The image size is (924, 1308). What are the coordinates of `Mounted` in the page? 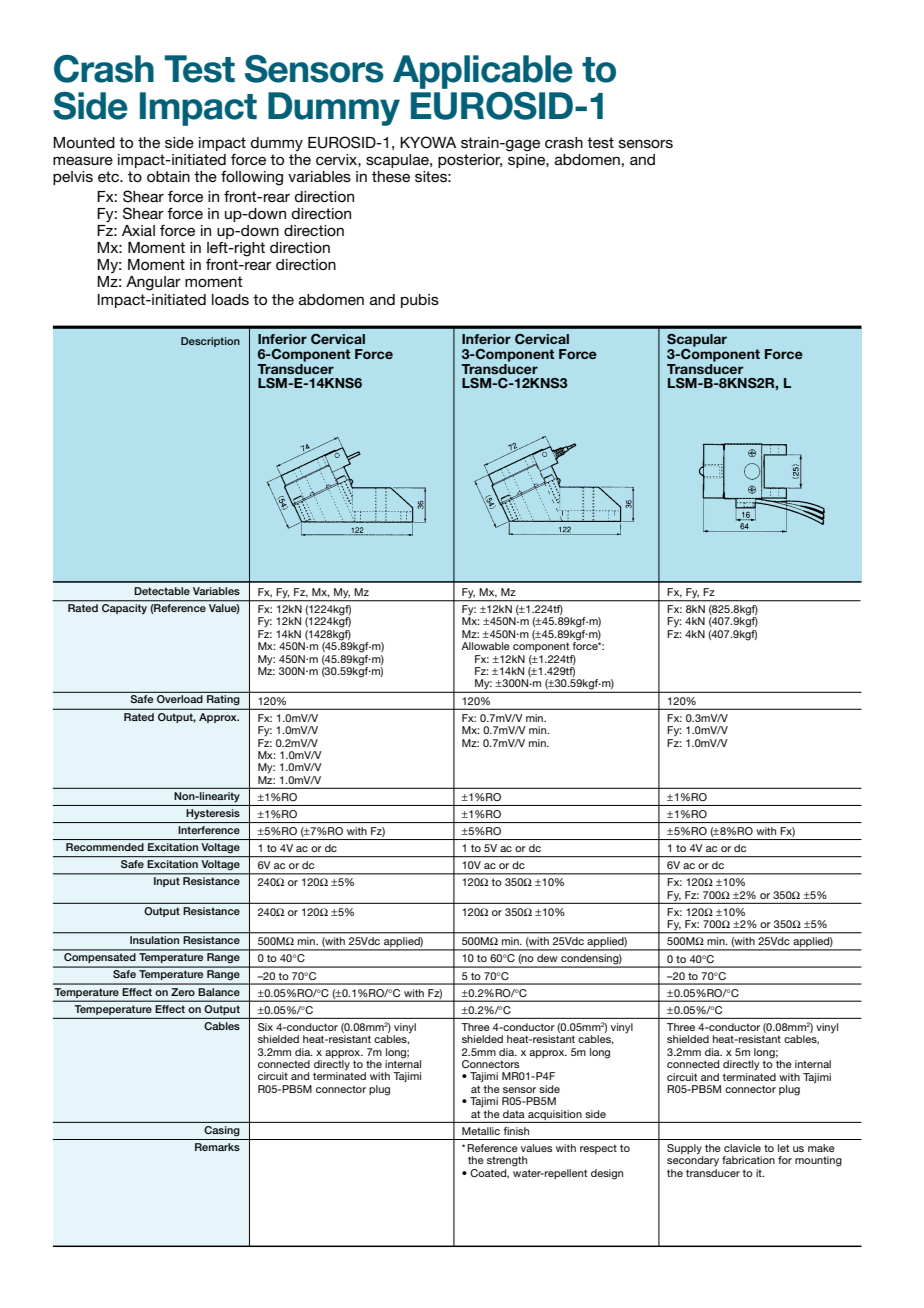 It's located at (84, 142).
